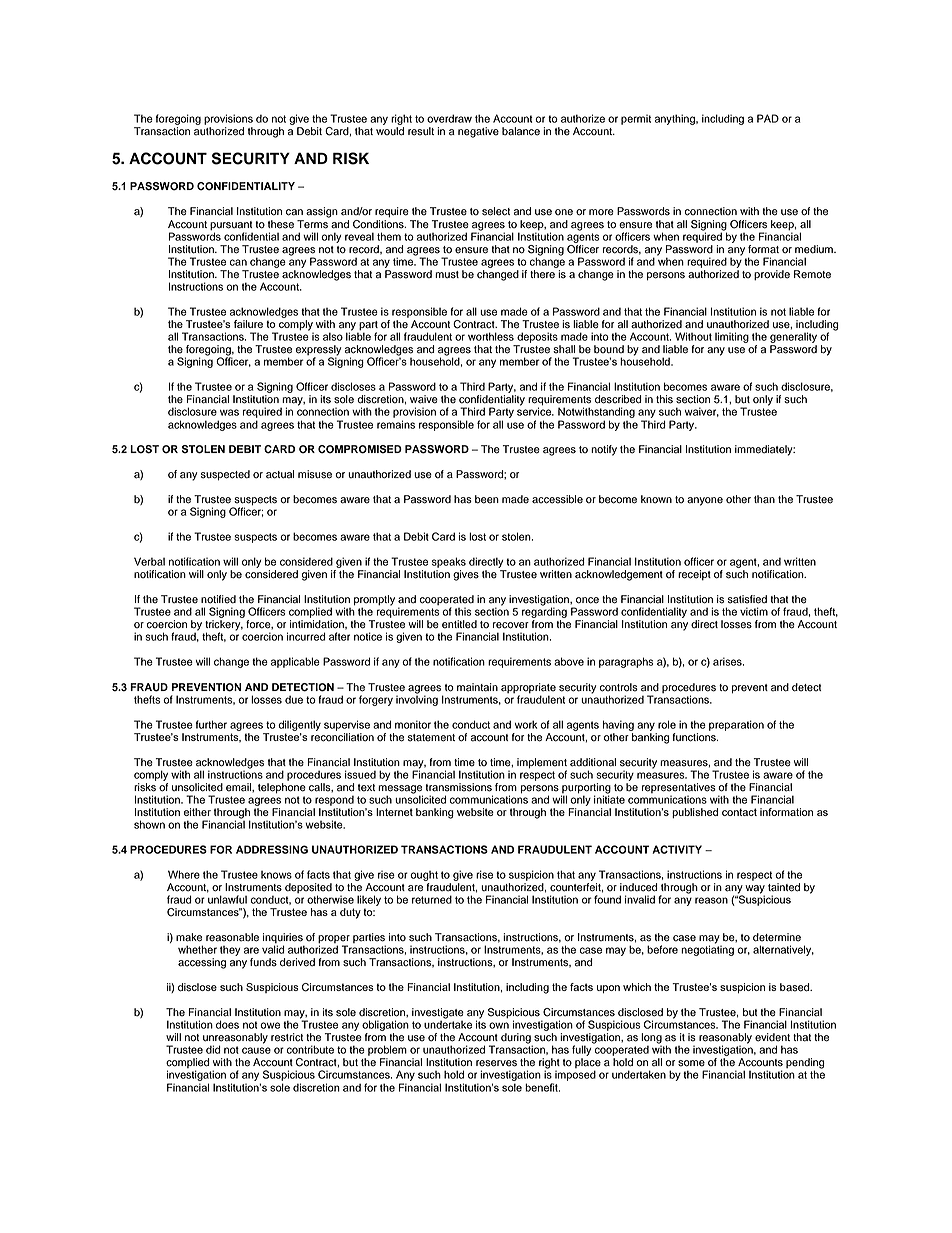 This image has height=1233, width=952. Describe the element at coordinates (211, 724) in the image. I see `further` at that location.
